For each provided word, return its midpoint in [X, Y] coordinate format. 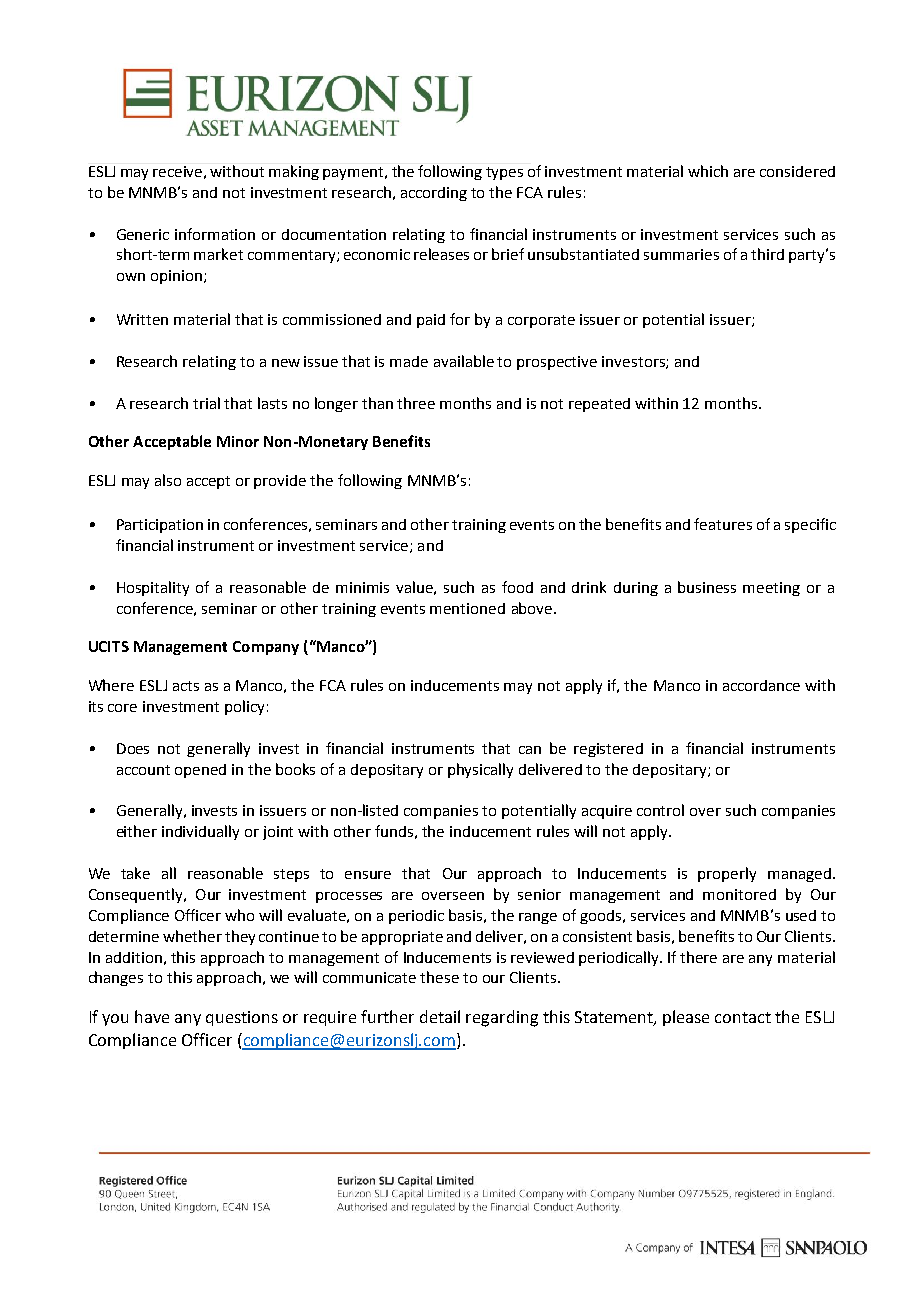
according [434, 194]
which [708, 171]
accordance [761, 685]
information [215, 234]
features [723, 524]
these [439, 977]
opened [200, 771]
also [168, 480]
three [416, 403]
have [152, 1016]
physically [480, 770]
